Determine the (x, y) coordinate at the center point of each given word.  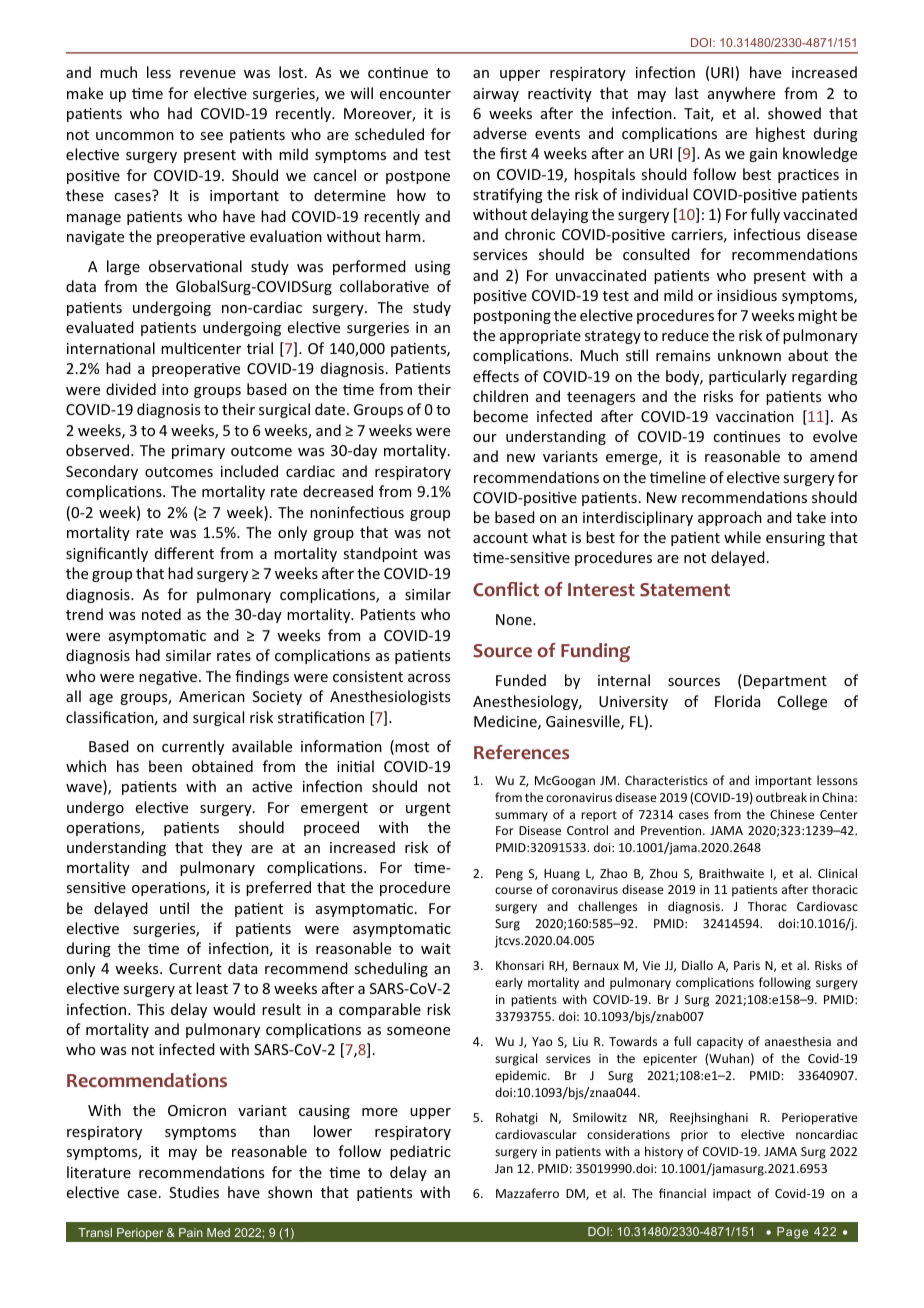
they (227, 848)
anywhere (741, 94)
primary (198, 452)
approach (730, 518)
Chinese (792, 814)
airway (496, 95)
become (501, 416)
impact (732, 1195)
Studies (194, 1192)
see (211, 136)
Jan (504, 1168)
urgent (428, 809)
